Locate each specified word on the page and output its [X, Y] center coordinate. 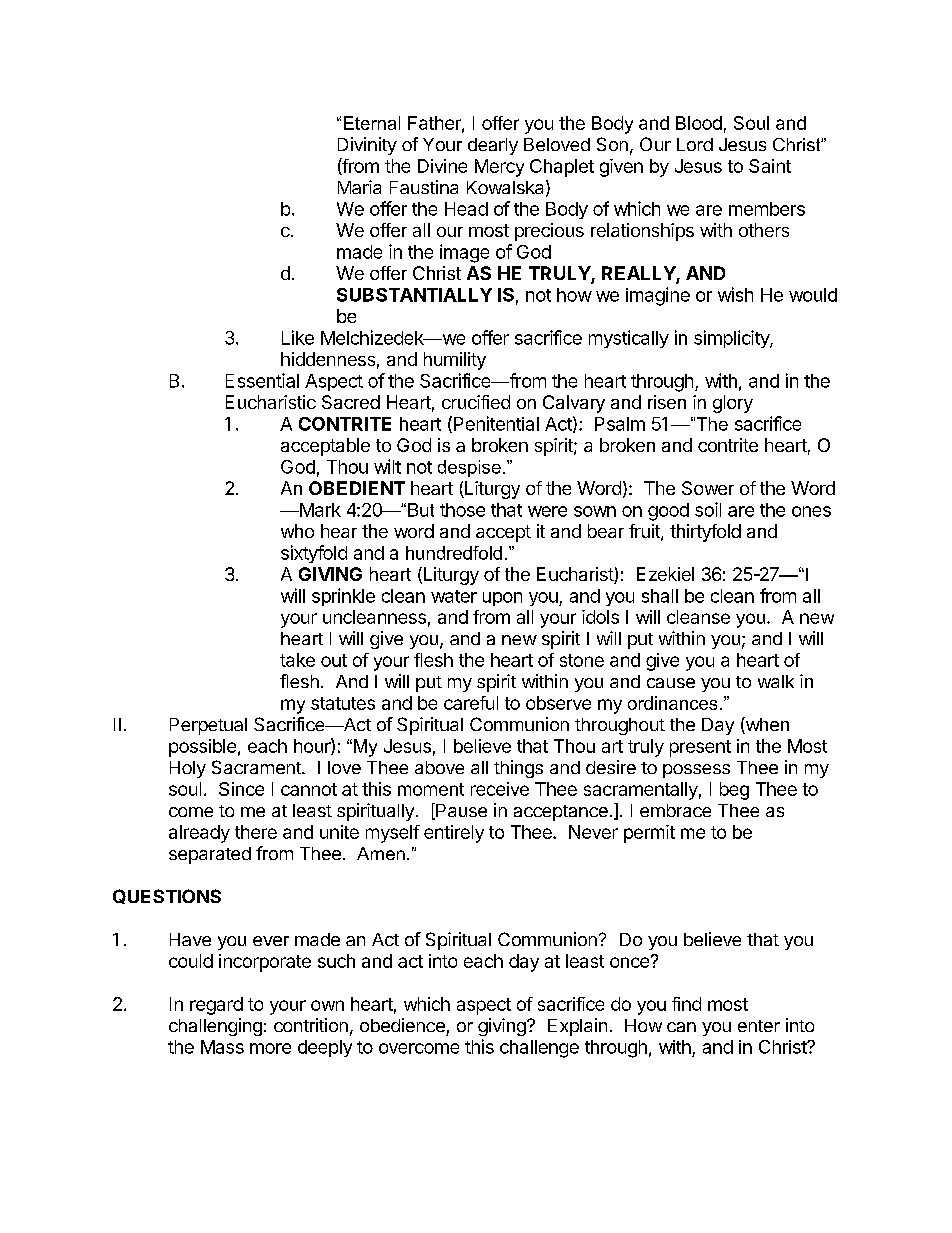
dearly [493, 146]
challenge [539, 1049]
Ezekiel [665, 574]
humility [455, 361]
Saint [770, 166]
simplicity [732, 339]
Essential [262, 380]
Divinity [367, 146]
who [297, 531]
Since [241, 789]
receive [500, 789]
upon [502, 599]
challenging [215, 1027]
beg [734, 791]
